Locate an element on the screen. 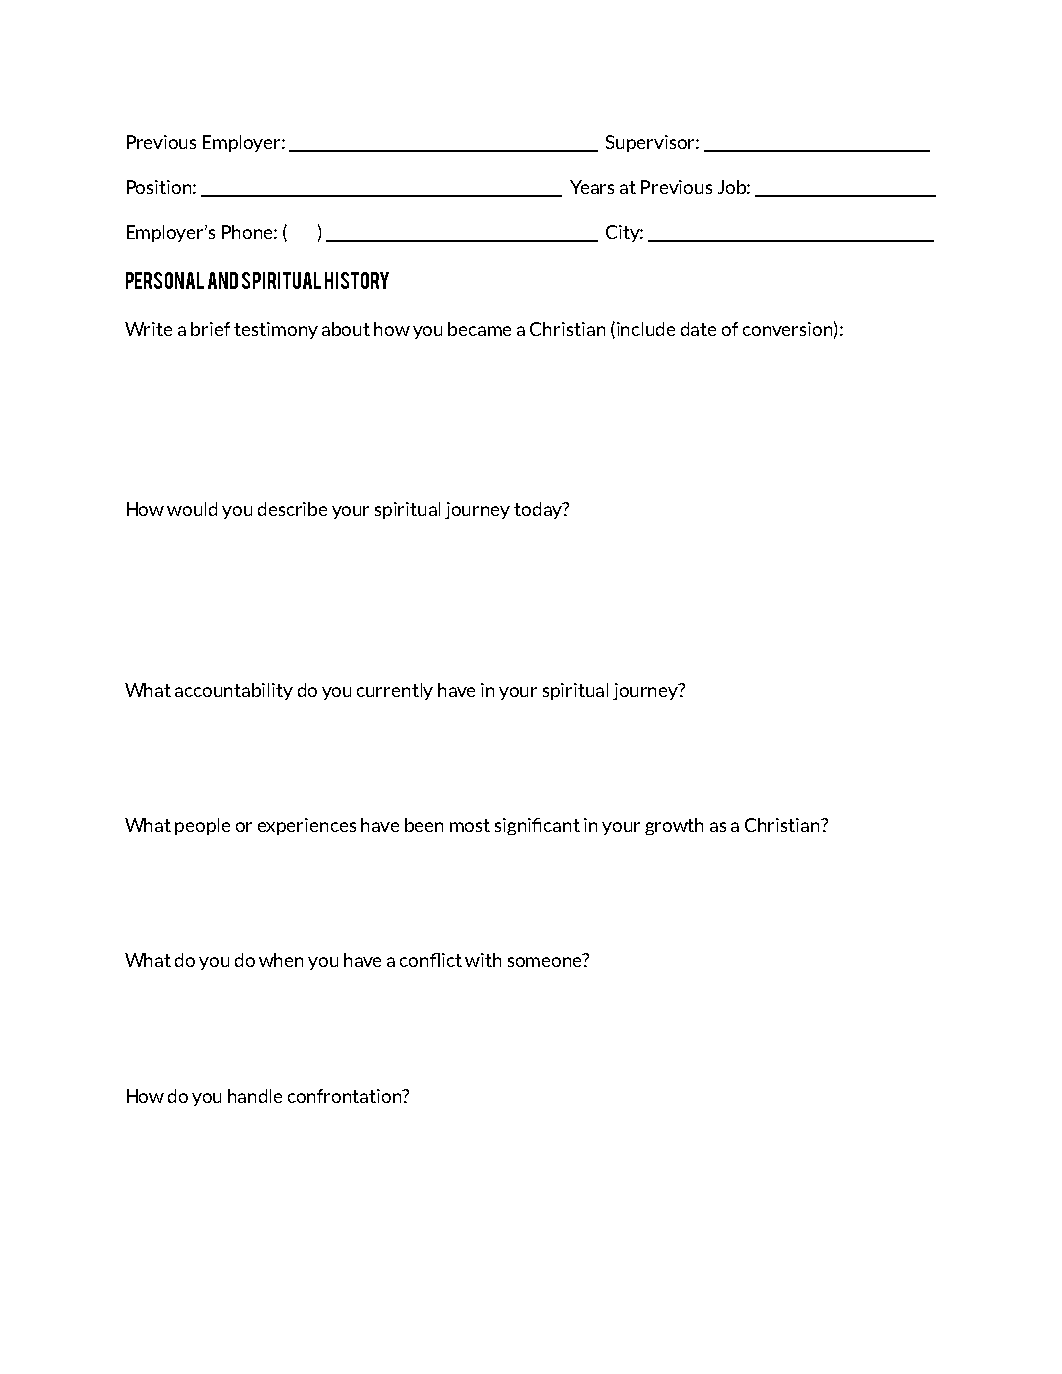 This screenshot has height=1374, width=1062. would is located at coordinates (192, 509).
